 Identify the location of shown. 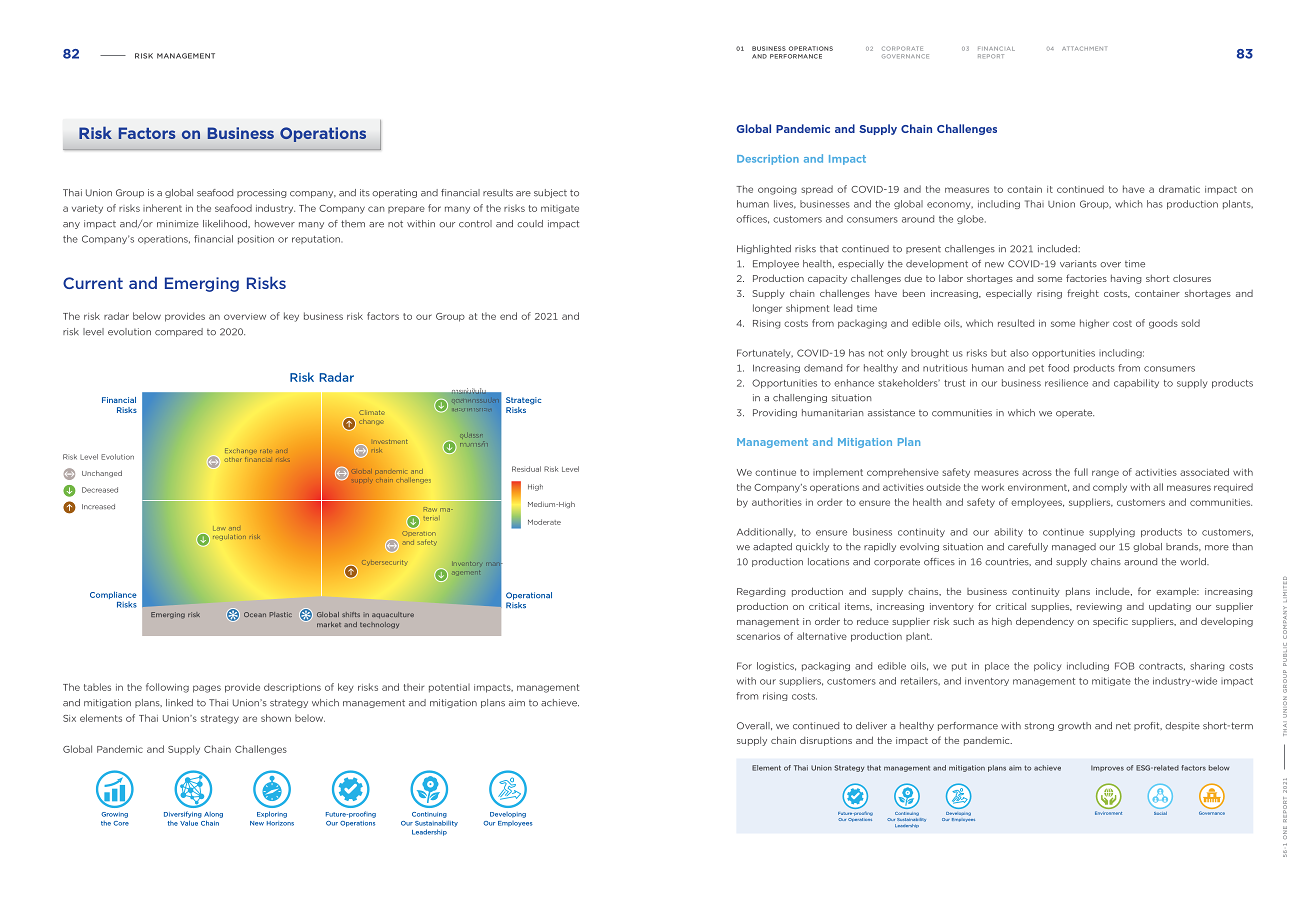
(276, 718).
